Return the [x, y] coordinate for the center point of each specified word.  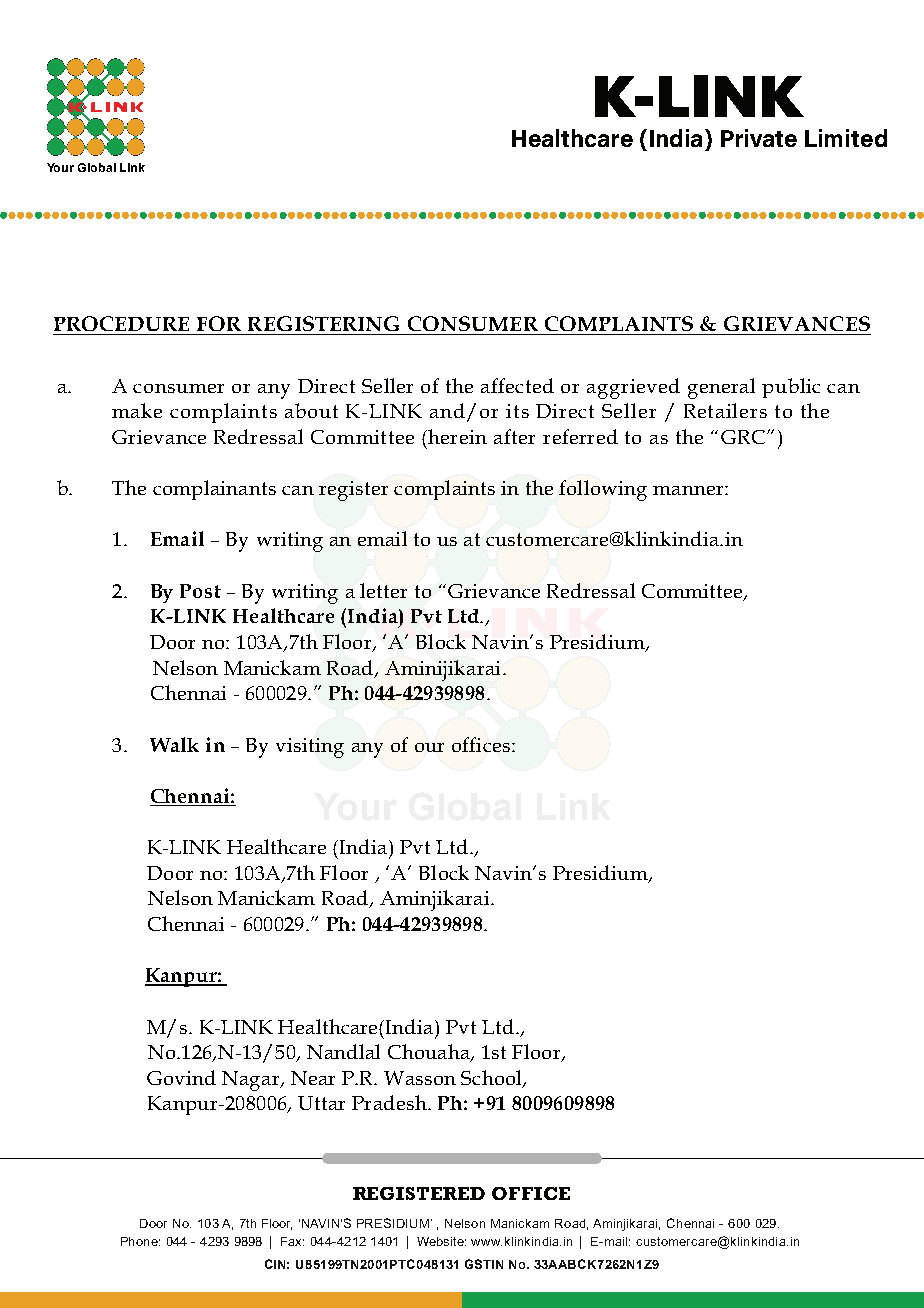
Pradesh [390, 1102]
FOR [219, 323]
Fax [292, 1241]
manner [689, 490]
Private [759, 138]
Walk [174, 744]
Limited [846, 138]
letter [383, 590]
